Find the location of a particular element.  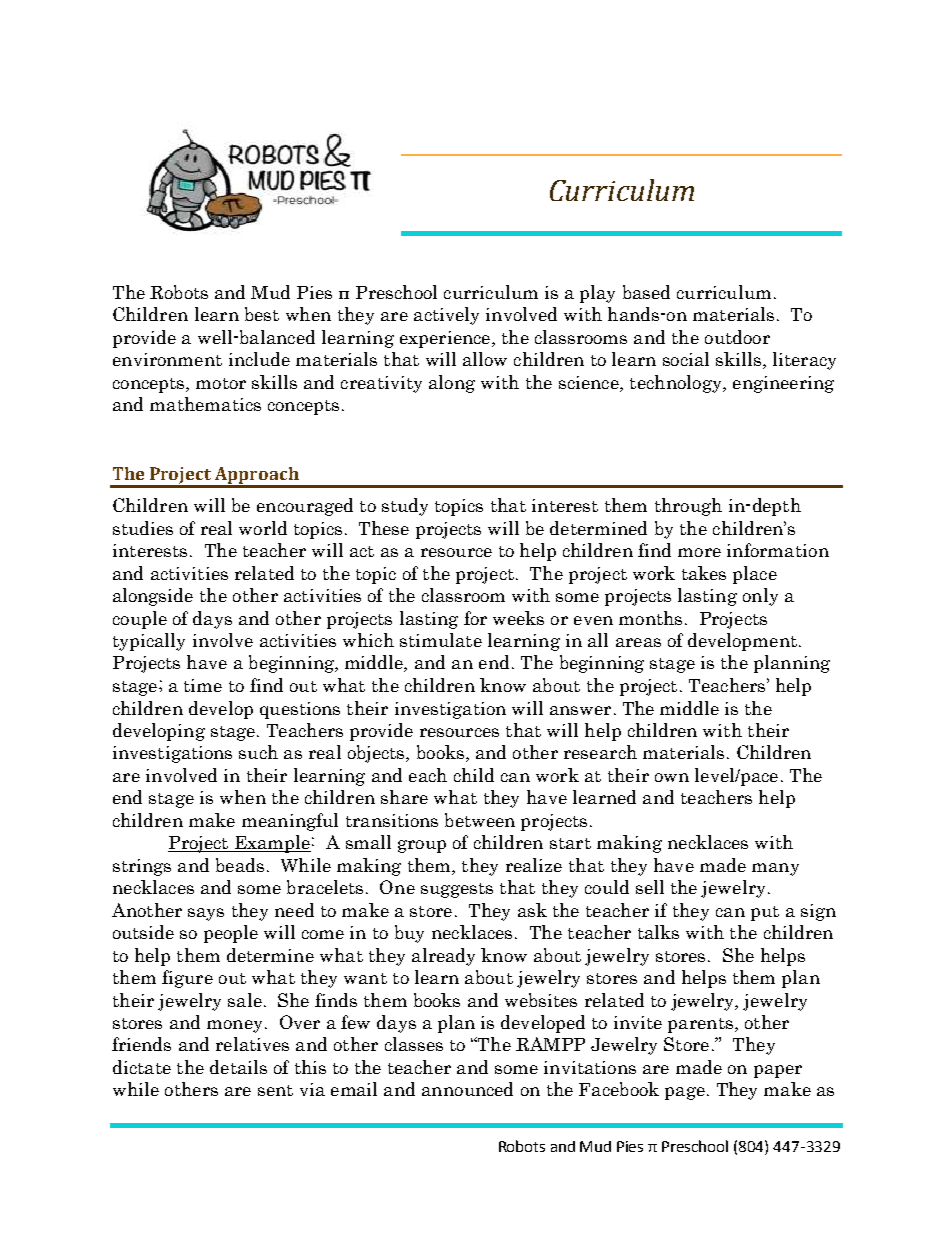

actively is located at coordinates (446, 316).
